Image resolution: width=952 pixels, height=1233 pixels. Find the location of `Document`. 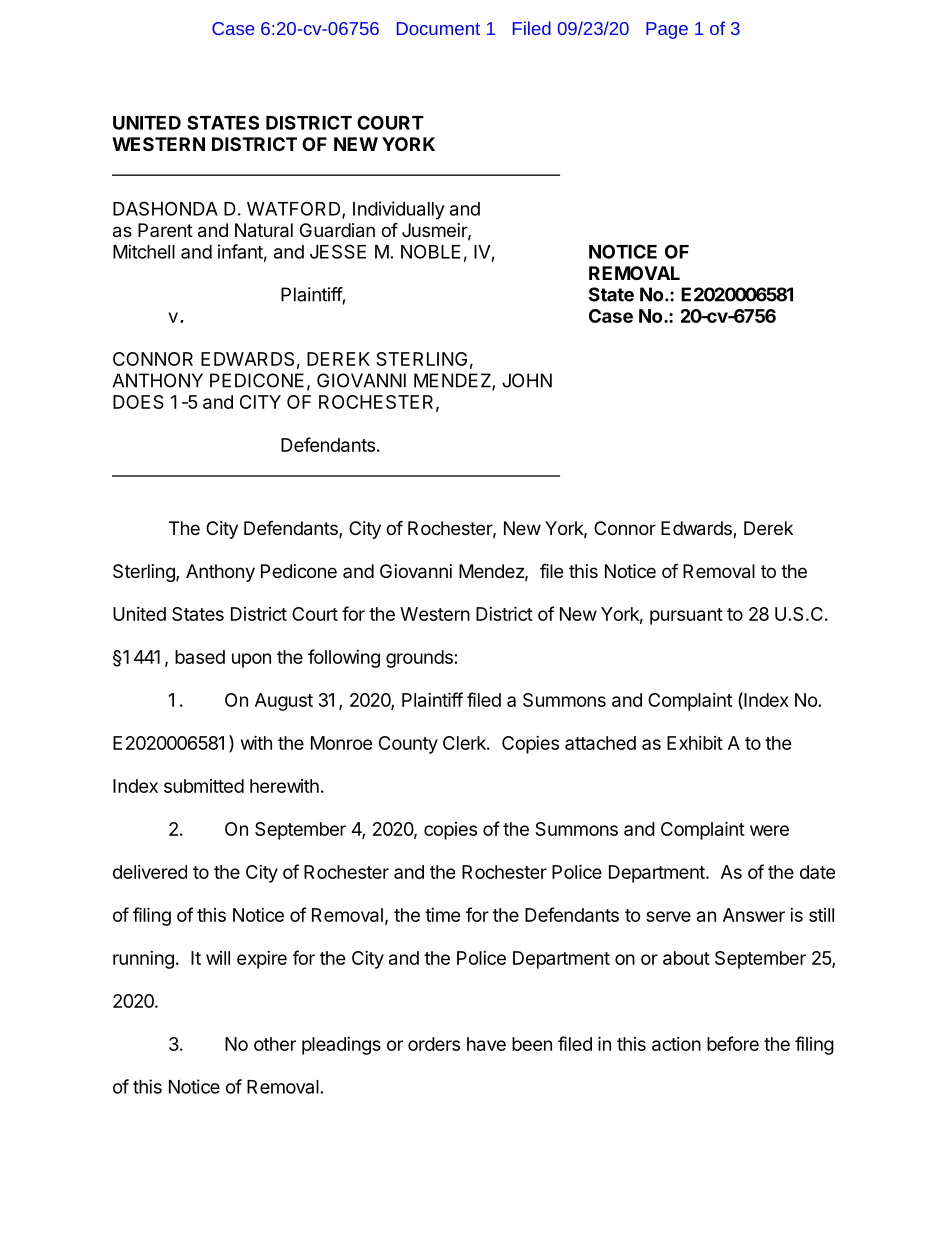

Document is located at coordinates (438, 28).
